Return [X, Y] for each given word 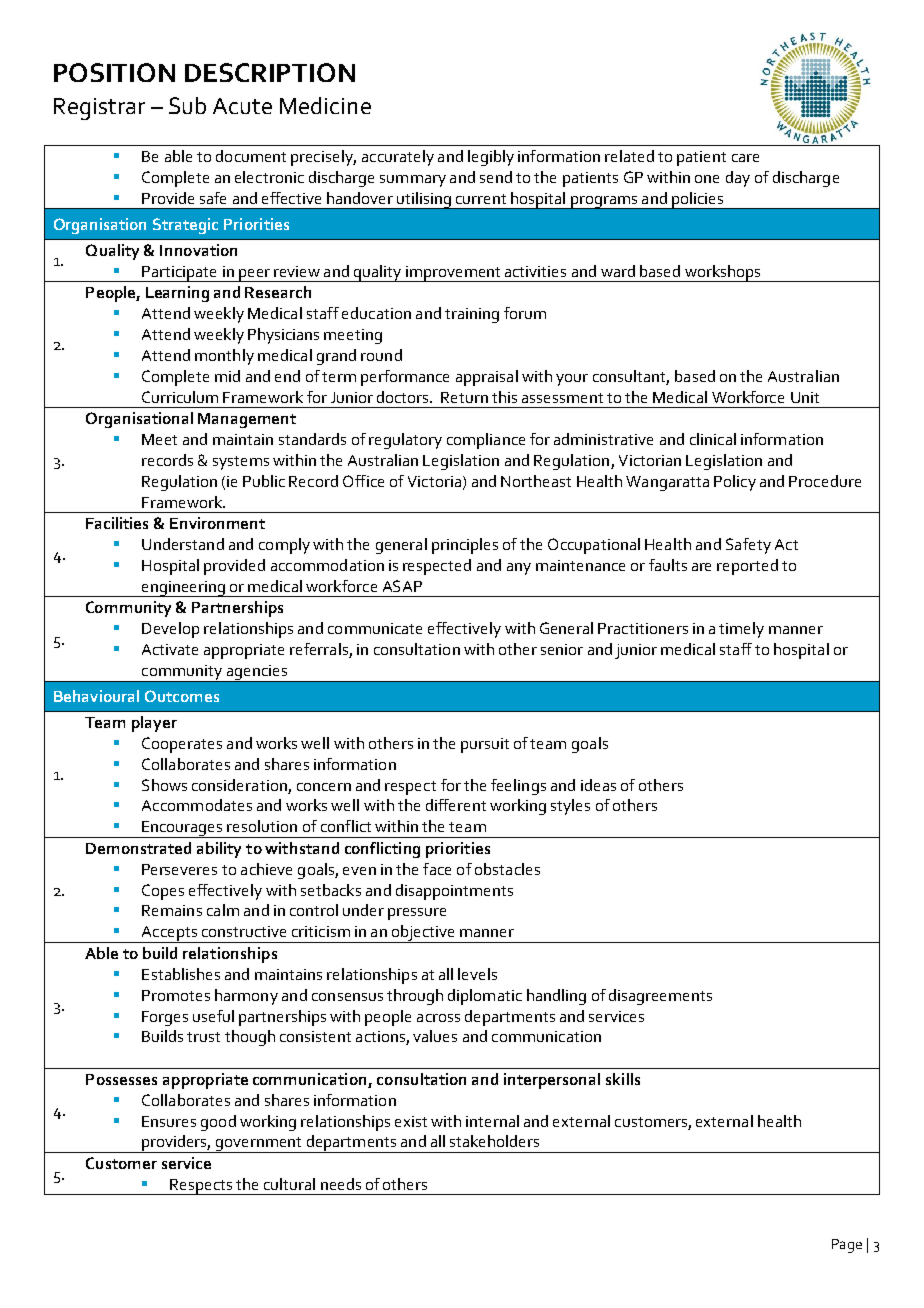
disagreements [660, 997]
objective [424, 934]
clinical [713, 439]
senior [562, 649]
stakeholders [494, 1141]
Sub [187, 105]
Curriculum [180, 397]
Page [847, 1246]
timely [741, 630]
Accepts [169, 934]
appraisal [487, 378]
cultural [289, 1184]
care [745, 158]
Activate [170, 649]
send [496, 177]
